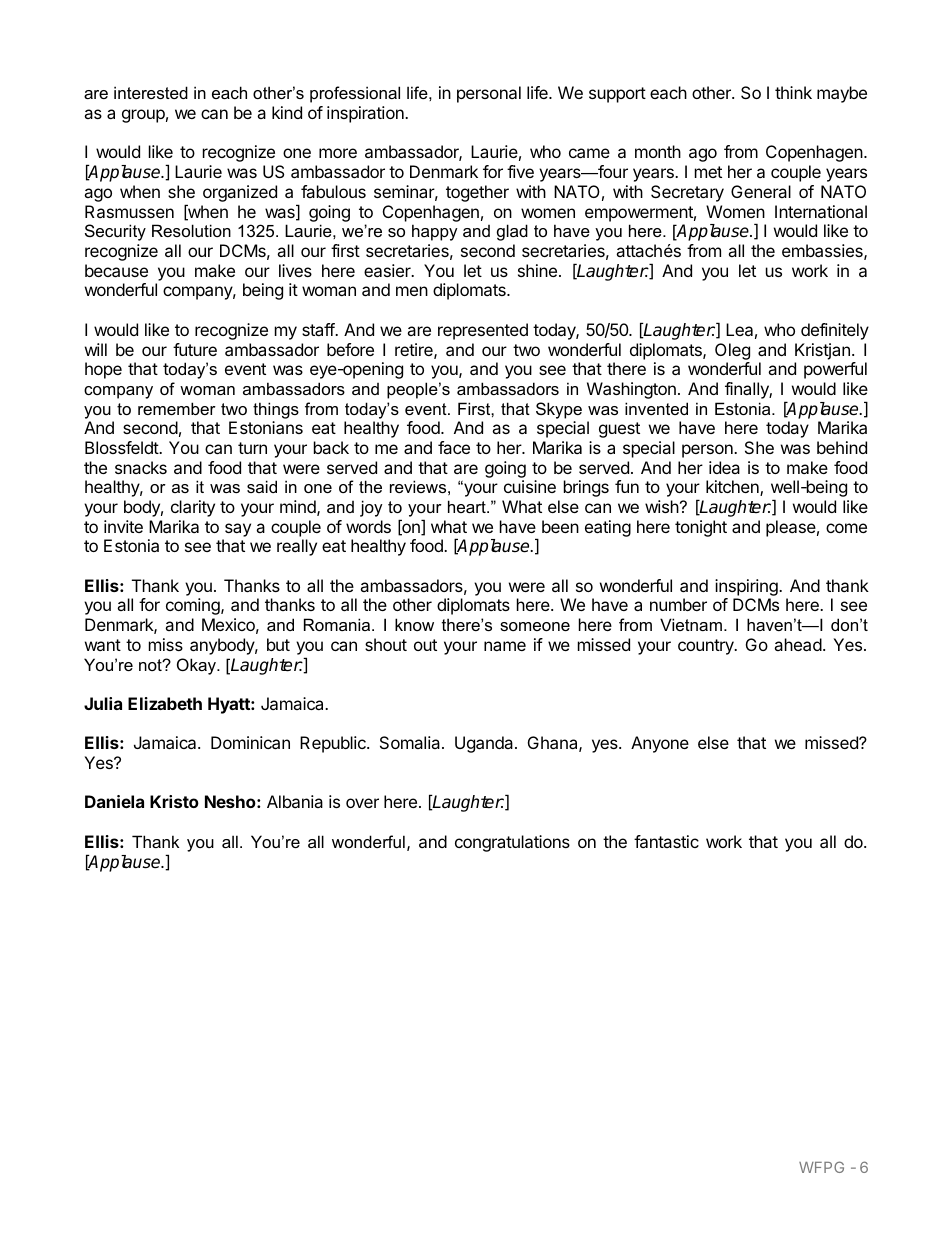 The image size is (952, 1233). What do you see at coordinates (141, 467) in the screenshot?
I see `snacks` at bounding box center [141, 467].
